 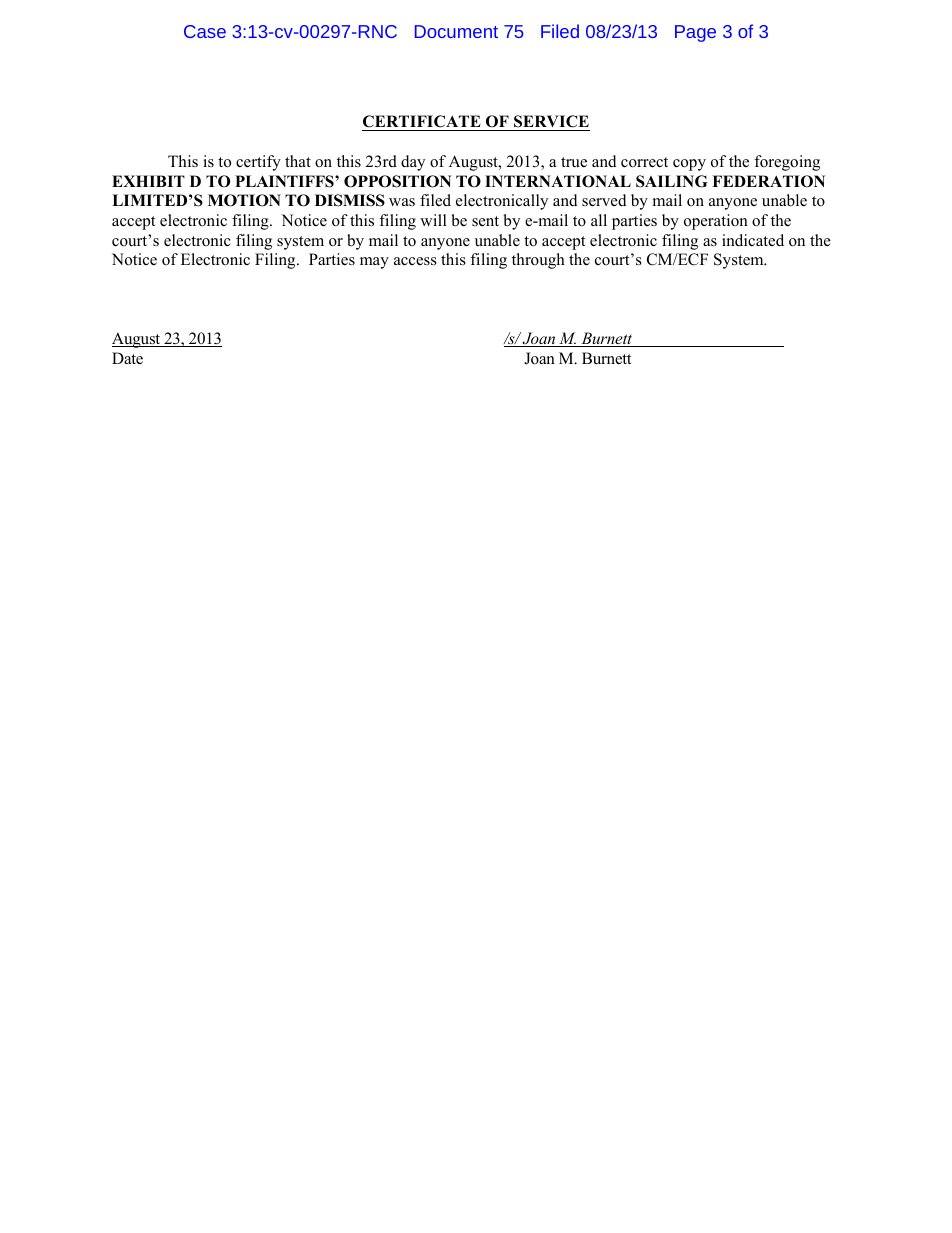 What do you see at coordinates (456, 31) in the screenshot?
I see `Document` at bounding box center [456, 31].
